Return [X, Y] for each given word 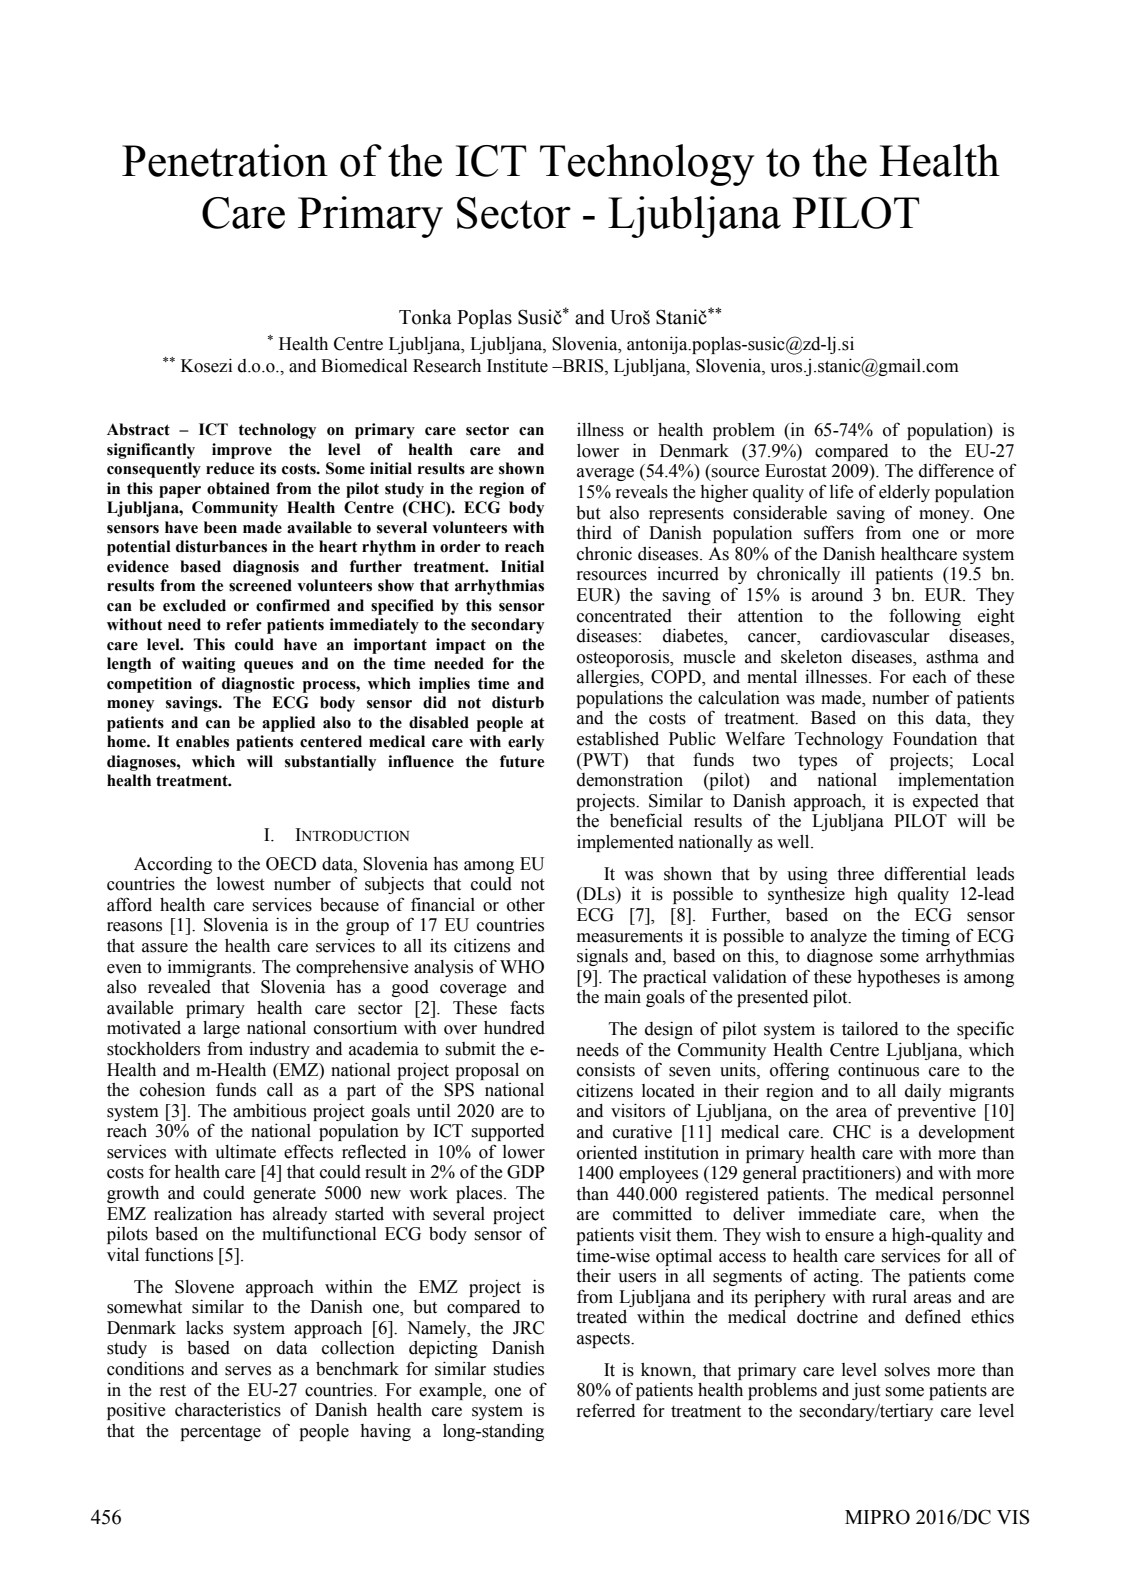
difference [956, 470]
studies [519, 1369]
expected [946, 802]
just [866, 1391]
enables [202, 741]
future [522, 761]
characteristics [228, 1409]
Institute [517, 365]
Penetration [225, 160]
